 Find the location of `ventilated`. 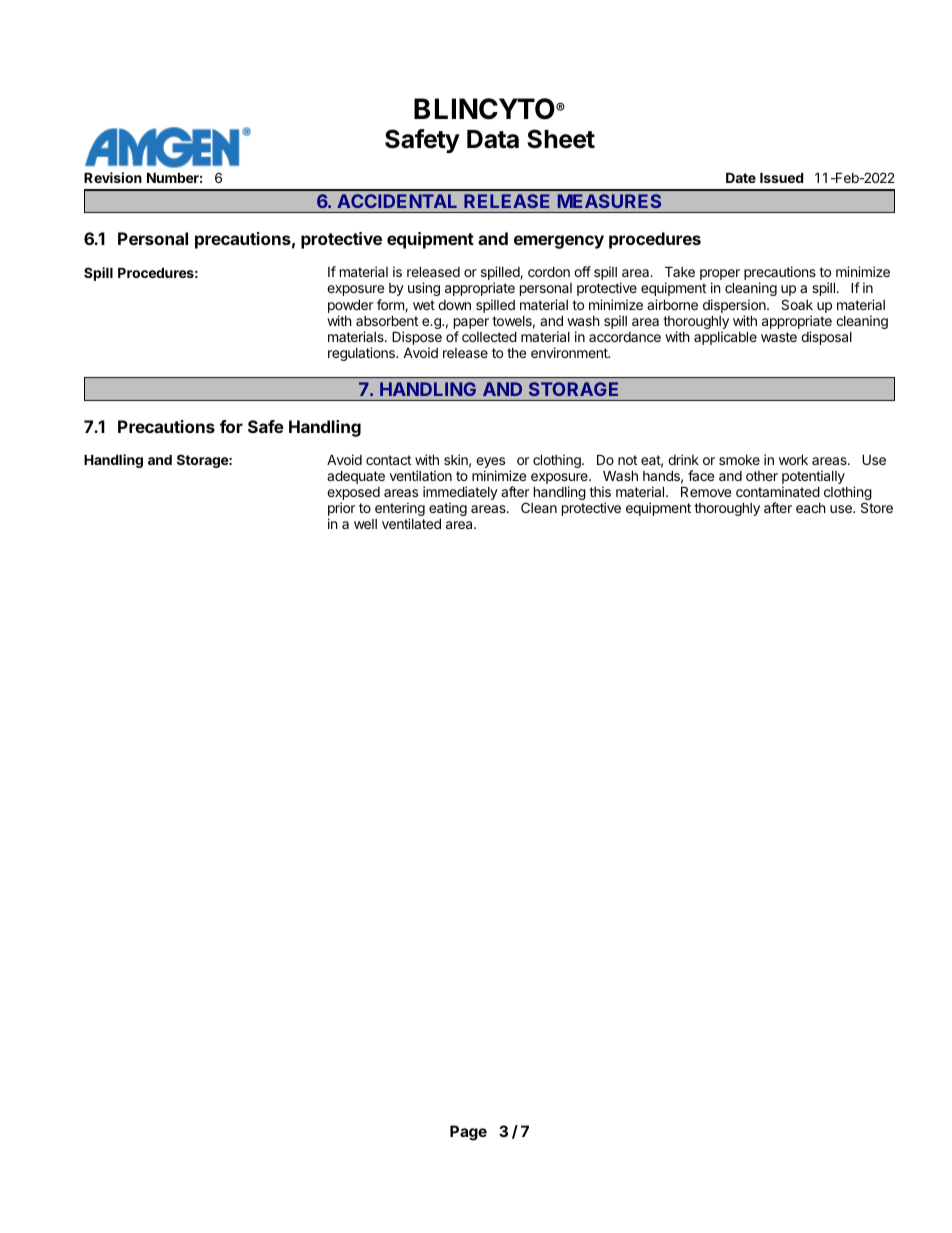

ventilated is located at coordinates (411, 523).
